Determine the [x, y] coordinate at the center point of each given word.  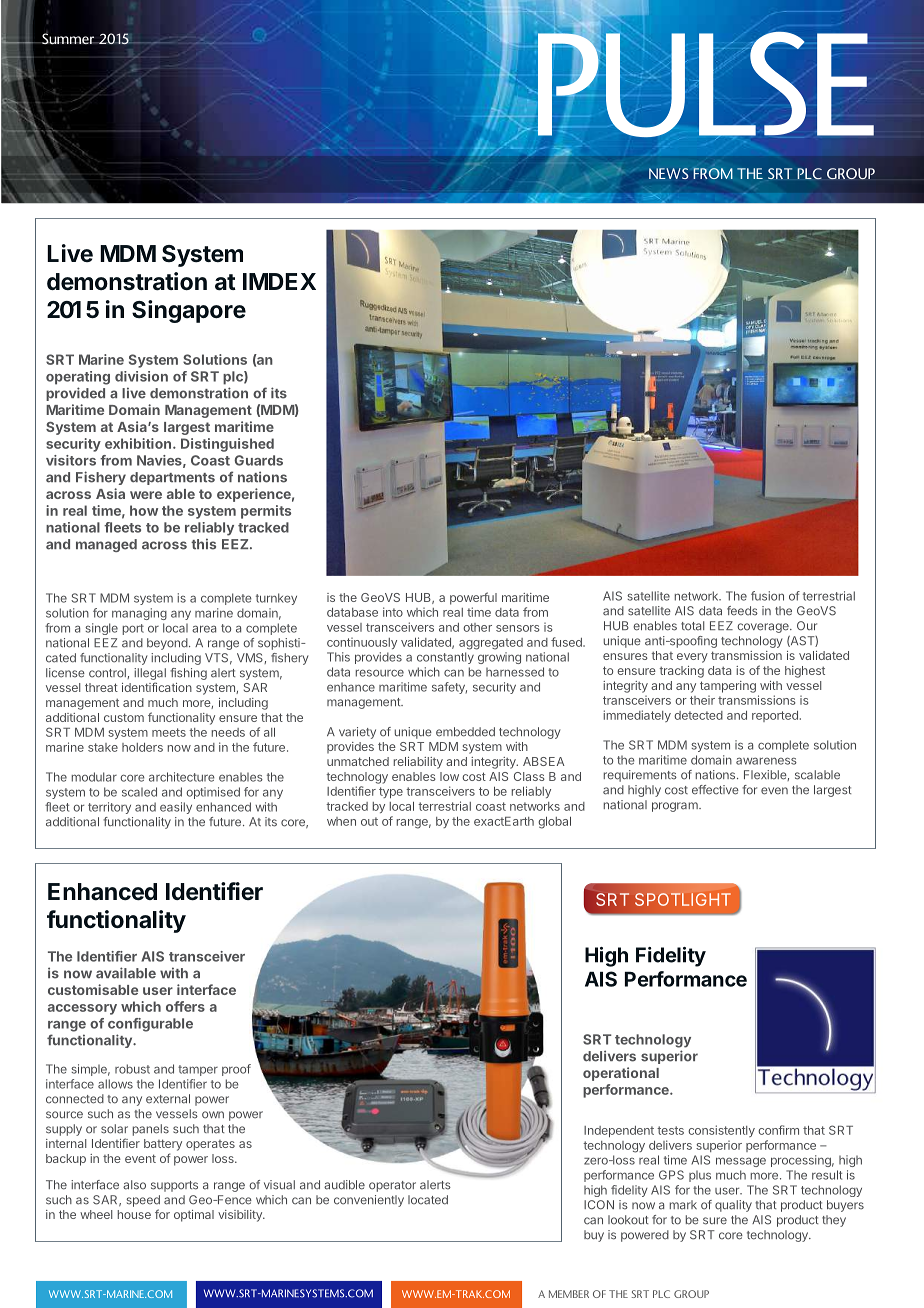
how [144, 510]
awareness [766, 761]
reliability [418, 763]
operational [621, 1074]
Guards [258, 460]
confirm [778, 1130]
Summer [68, 39]
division [141, 376]
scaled [139, 792]
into [393, 612]
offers [185, 1006]
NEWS [668, 173]
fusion [767, 596]
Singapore [189, 311]
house [134, 1214]
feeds [742, 611]
